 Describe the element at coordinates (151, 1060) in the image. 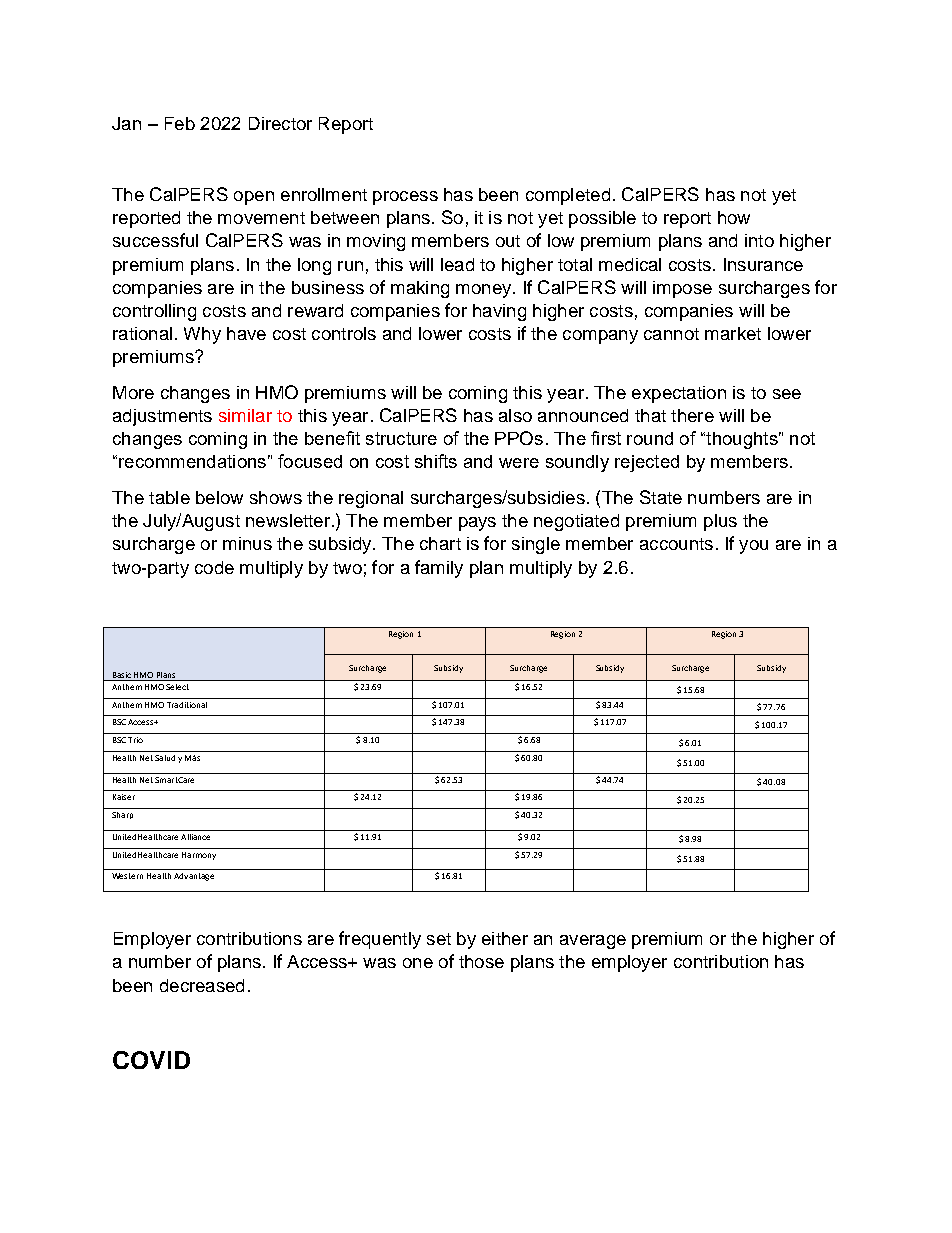

I see `COVID` at that location.
